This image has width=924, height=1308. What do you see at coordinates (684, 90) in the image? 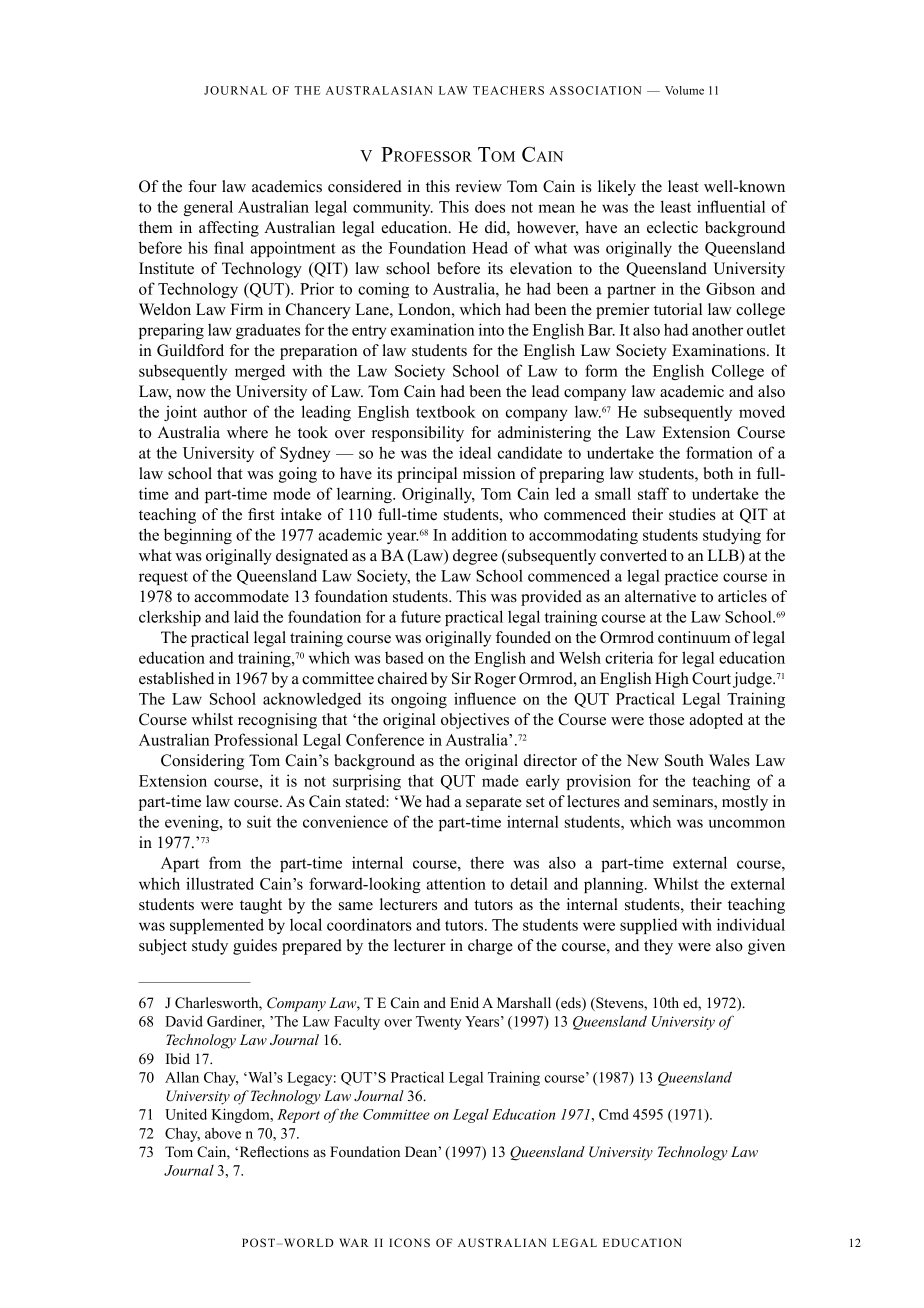
I see `Volume` at bounding box center [684, 90].
